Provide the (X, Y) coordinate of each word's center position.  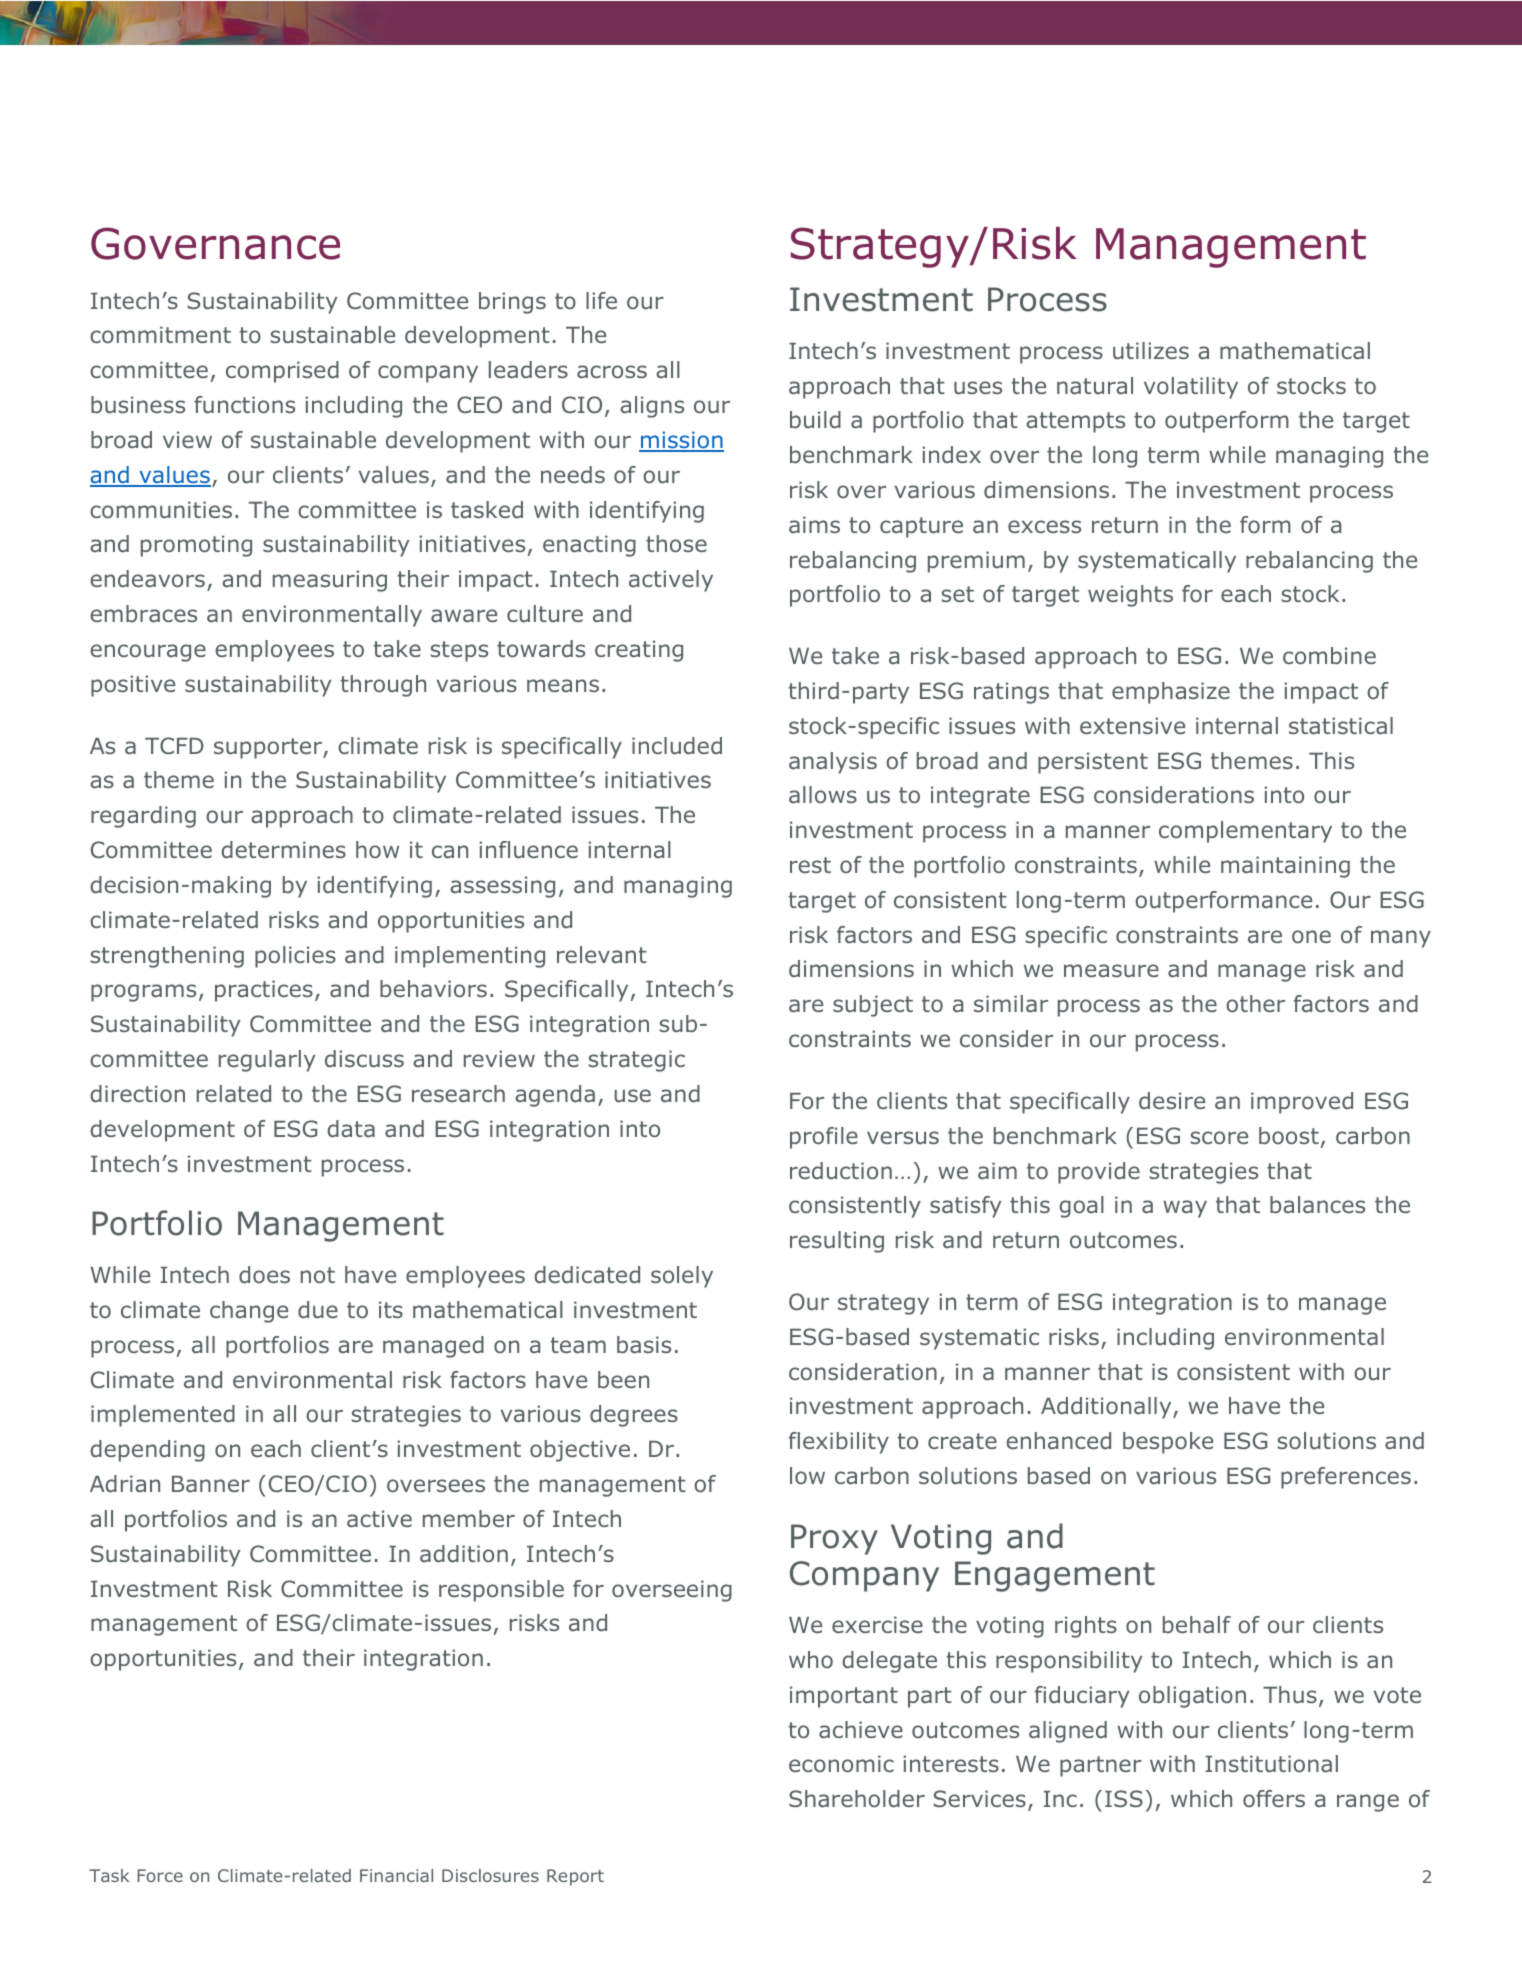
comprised (282, 372)
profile (824, 1138)
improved (1302, 1103)
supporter (269, 748)
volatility (1191, 388)
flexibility (839, 1443)
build (815, 420)
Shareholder (857, 1799)
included (677, 746)
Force (160, 1875)
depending (147, 1451)
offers (1274, 1798)
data (351, 1129)
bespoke (1168, 1443)
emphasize (1171, 693)
